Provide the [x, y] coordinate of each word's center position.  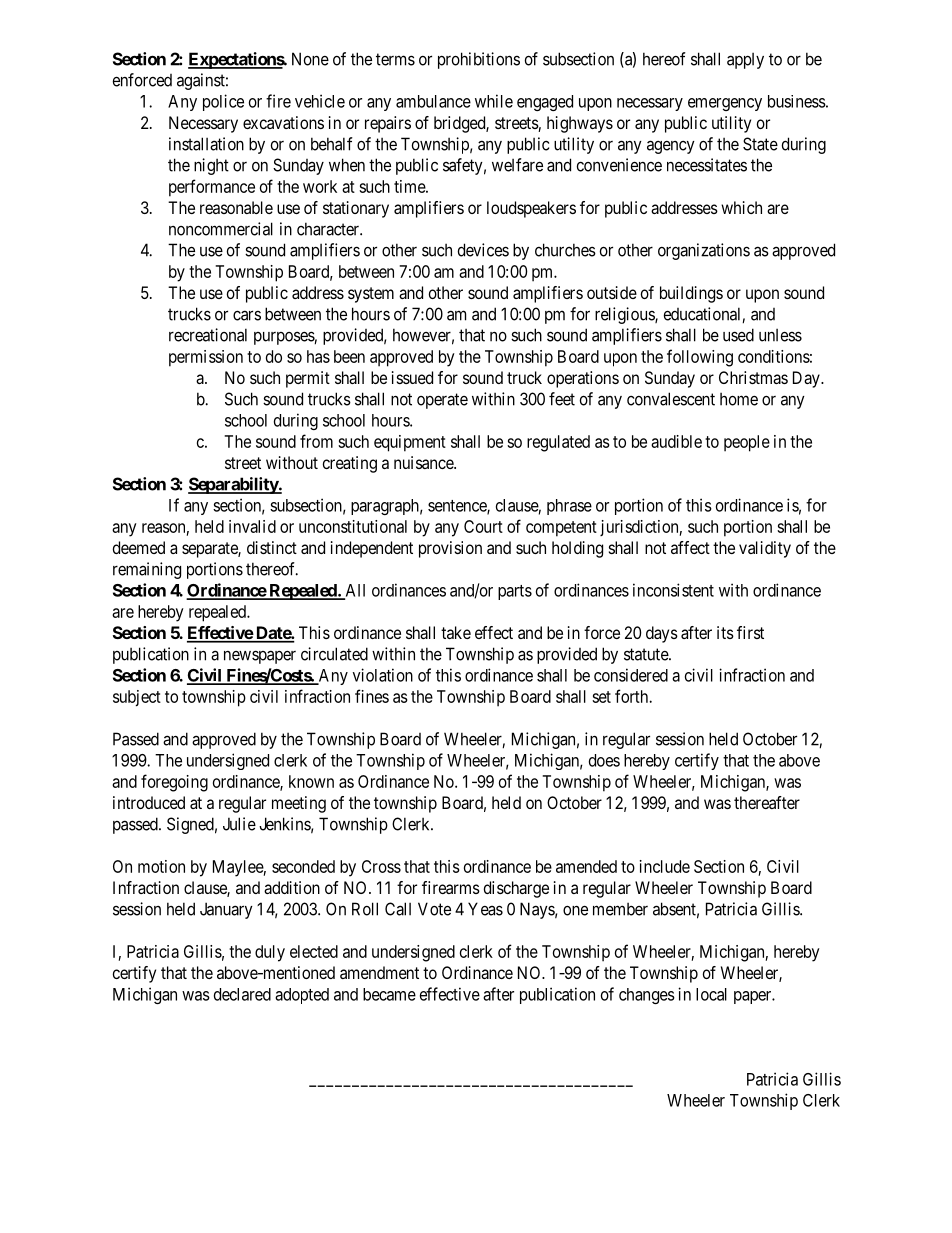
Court [483, 526]
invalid [252, 526]
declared [242, 994]
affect [690, 547]
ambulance [433, 101]
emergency [725, 104]
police [223, 102]
